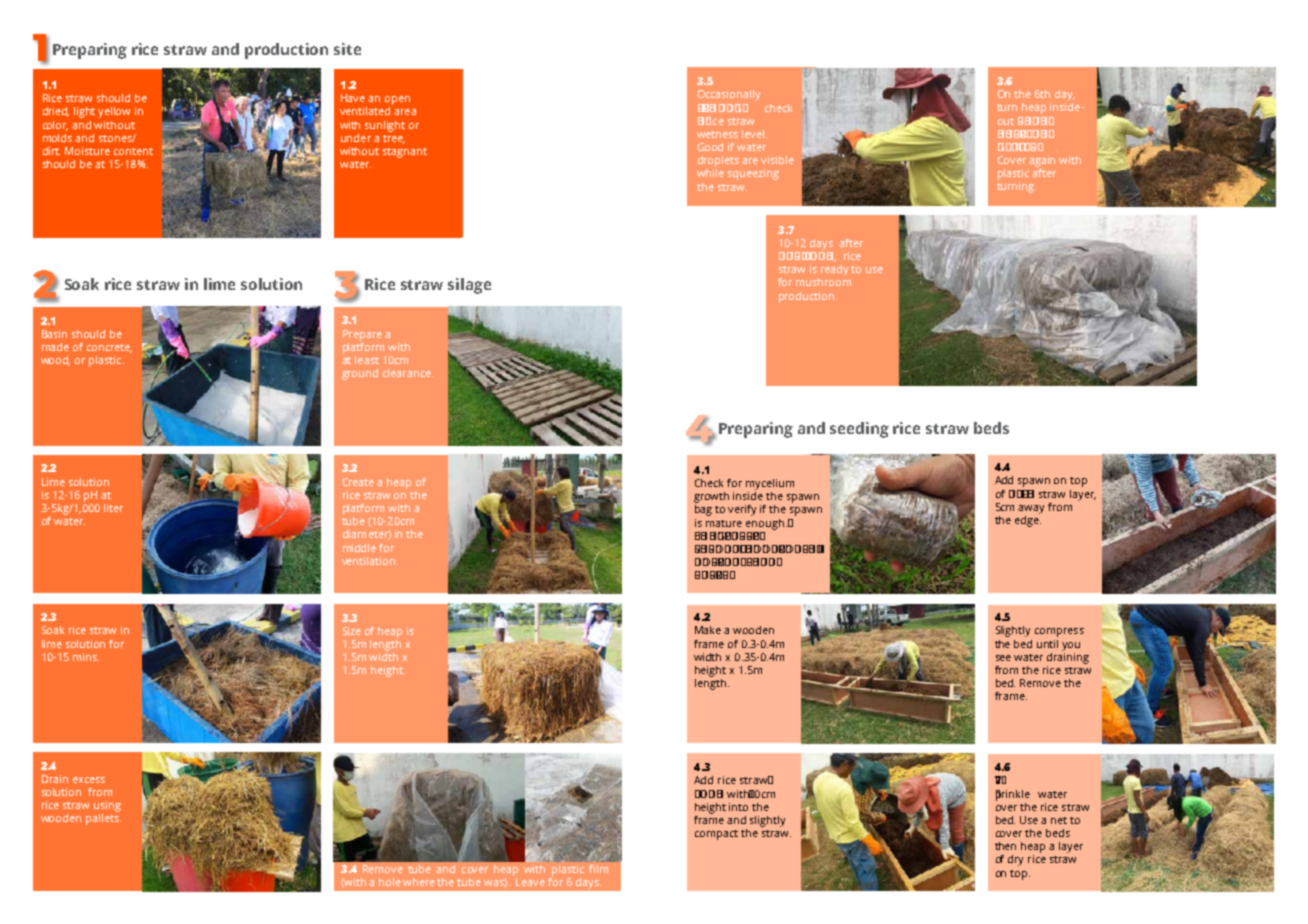 The image size is (1308, 924). Describe the element at coordinates (469, 286) in the screenshot. I see `silage` at that location.
